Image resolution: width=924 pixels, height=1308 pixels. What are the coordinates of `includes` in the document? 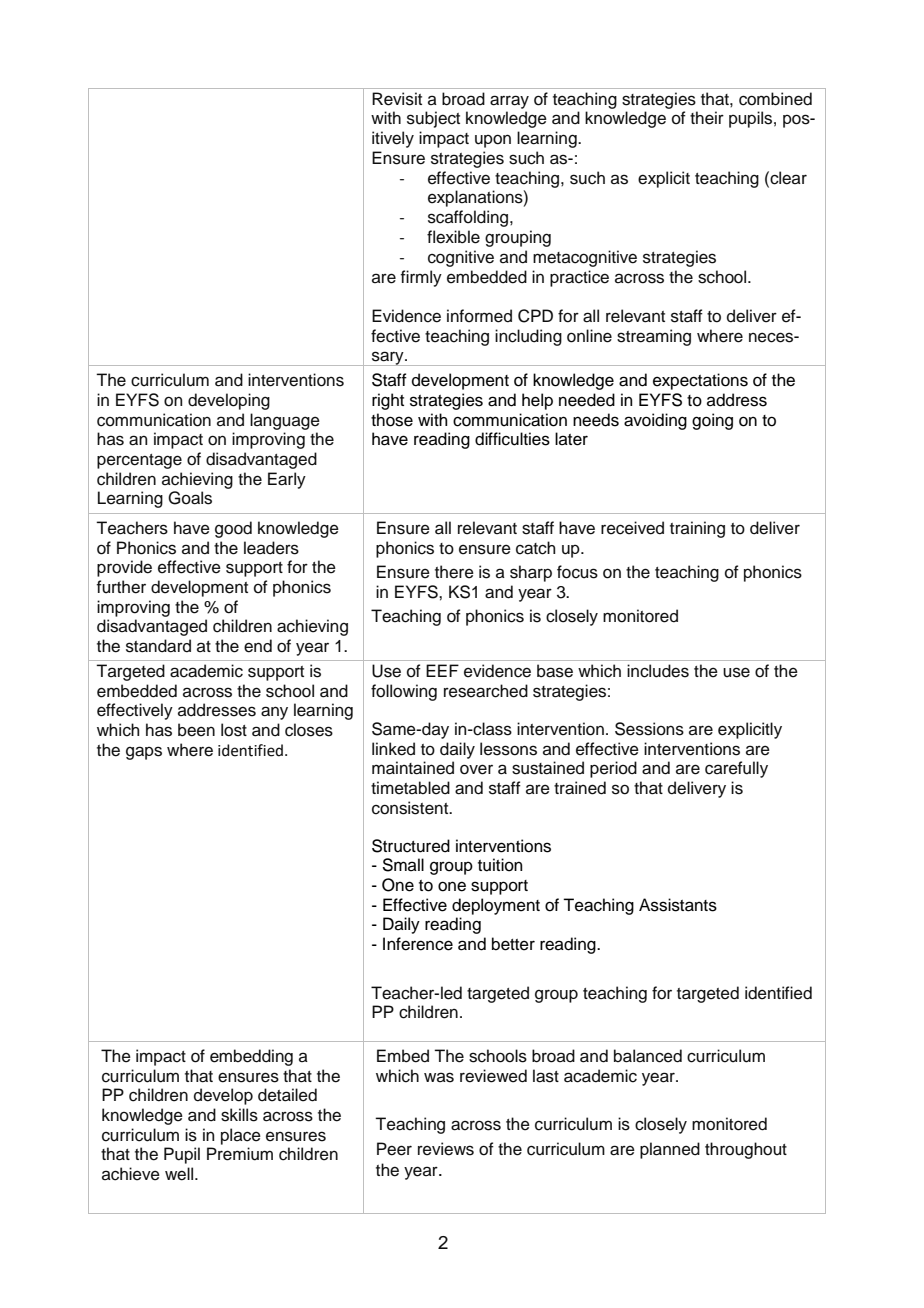 It's located at (658, 671).
